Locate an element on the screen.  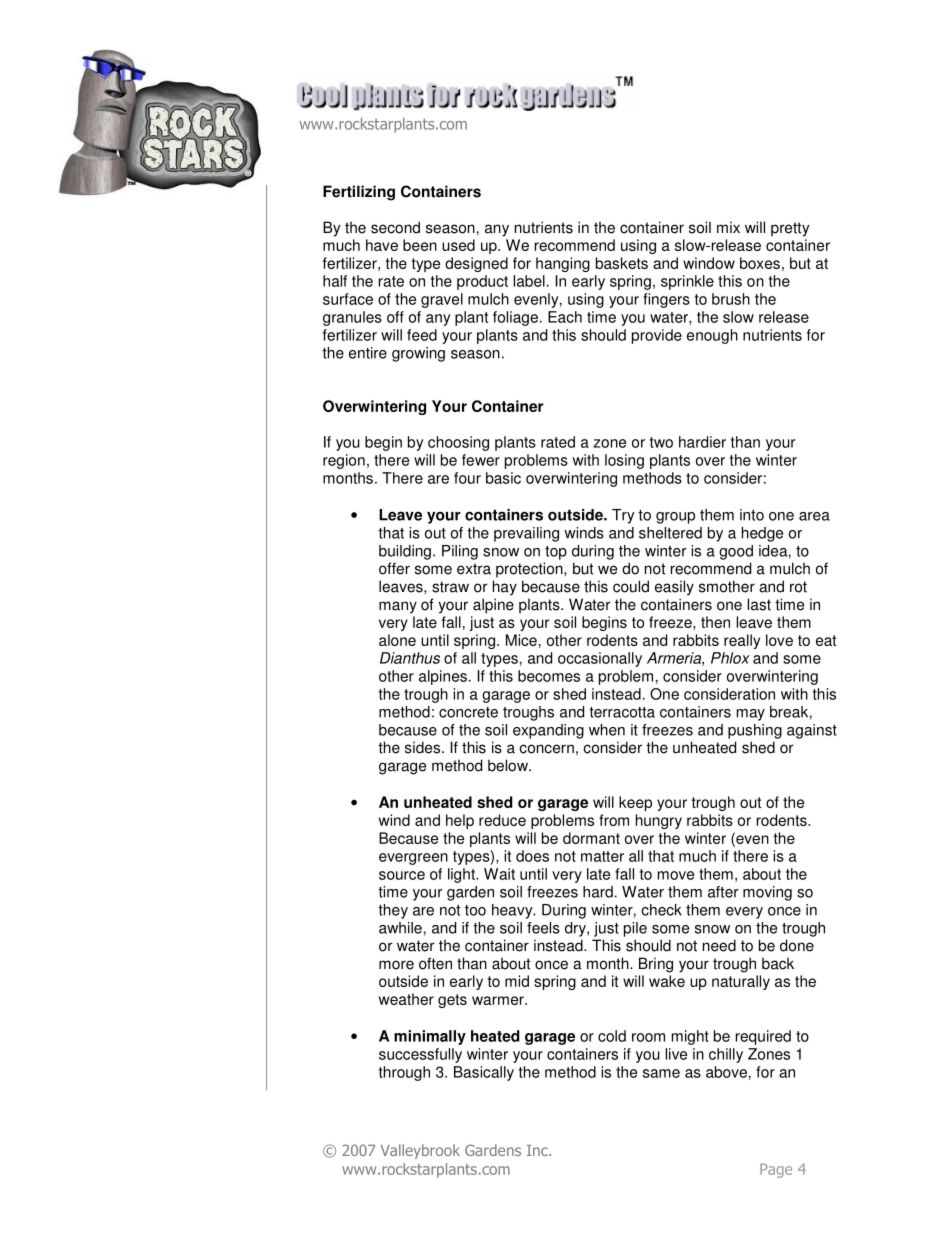
dormant is located at coordinates (591, 838).
